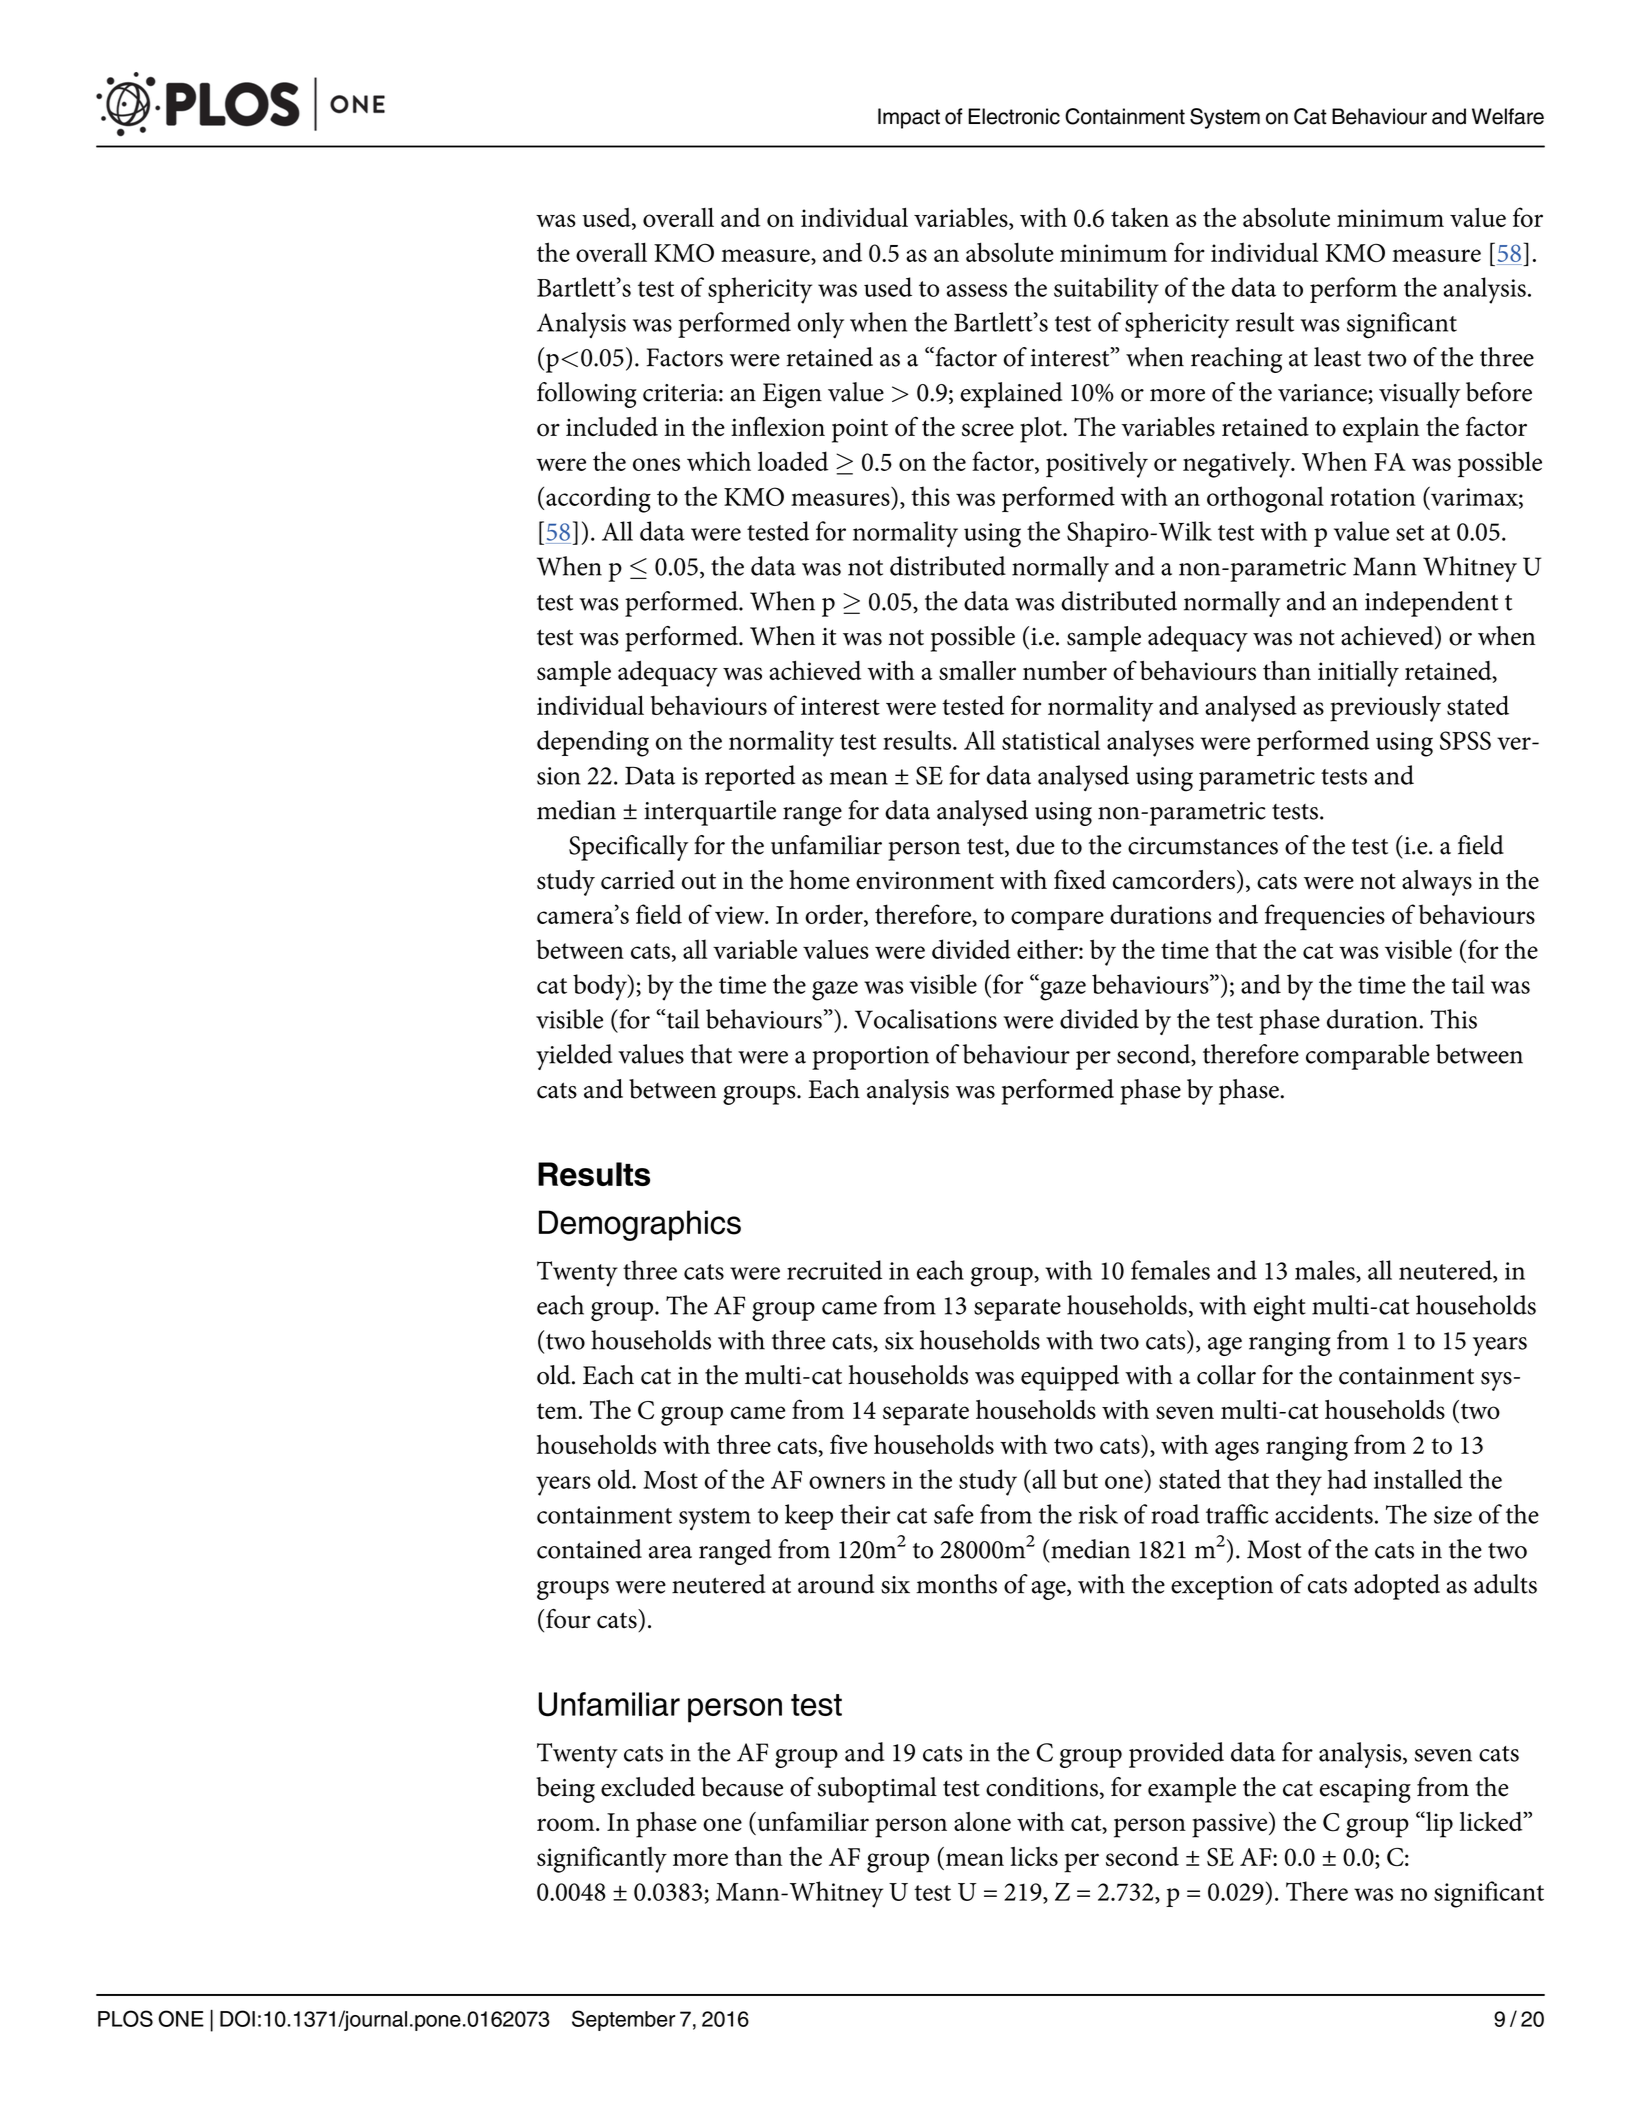 This screenshot has height=2123, width=1641. Describe the element at coordinates (1508, 116) in the screenshot. I see `Welfare` at that location.
